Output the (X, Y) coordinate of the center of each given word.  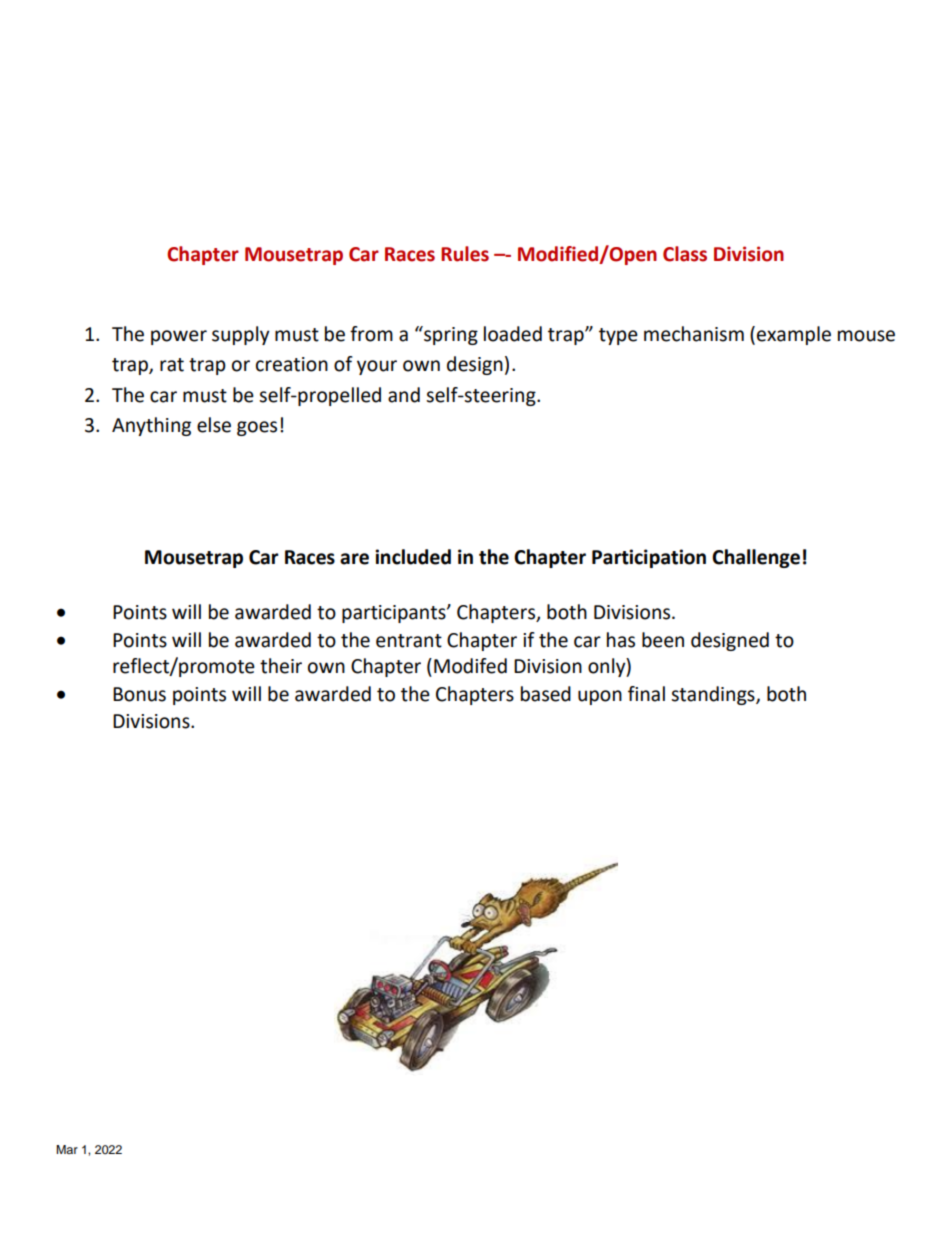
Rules (465, 254)
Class (685, 254)
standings (714, 695)
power (179, 337)
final (646, 694)
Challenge (756, 558)
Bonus (139, 694)
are (354, 559)
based (546, 694)
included (413, 557)
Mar (67, 1149)
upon (600, 697)
